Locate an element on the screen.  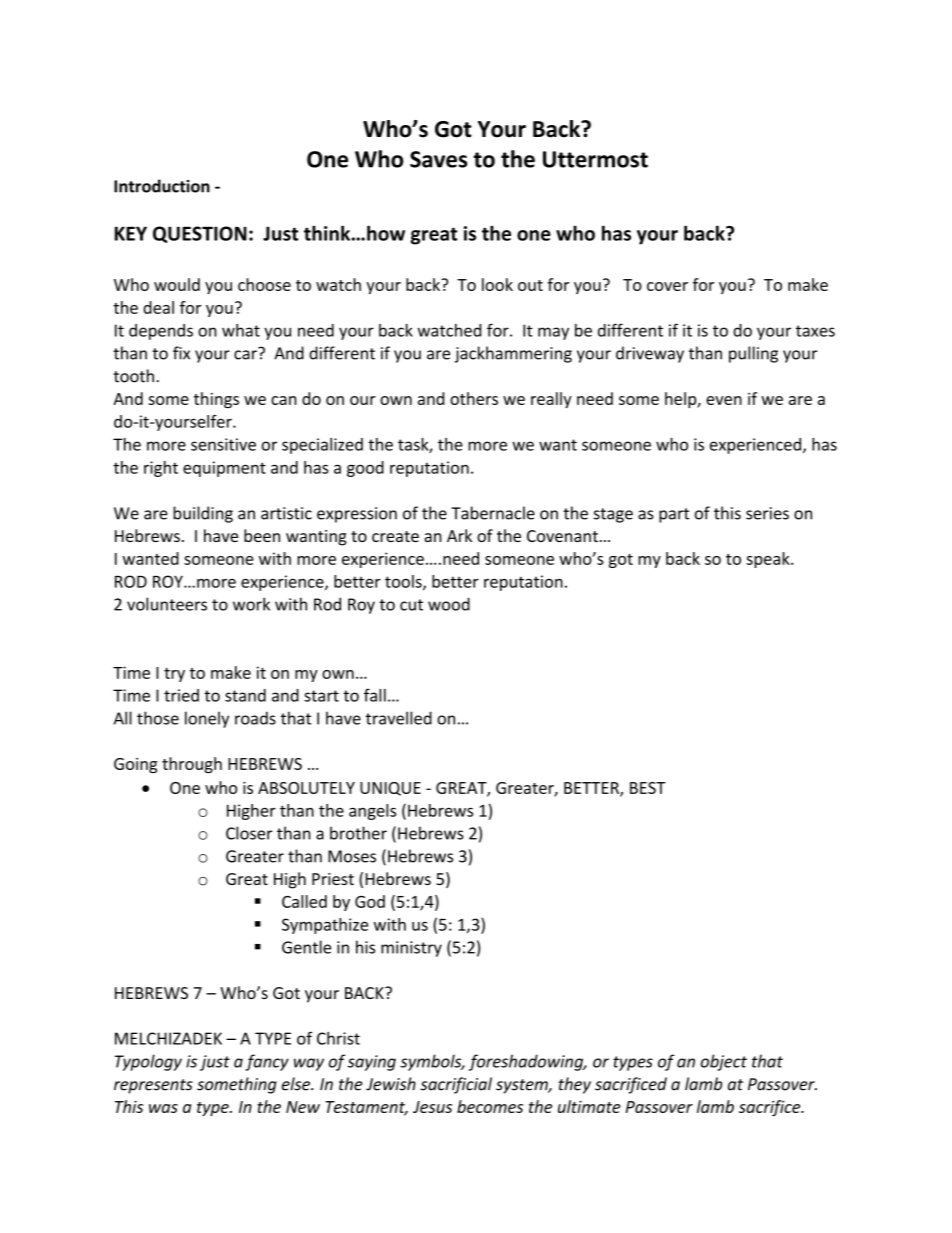
Tabernacle is located at coordinates (493, 513).
